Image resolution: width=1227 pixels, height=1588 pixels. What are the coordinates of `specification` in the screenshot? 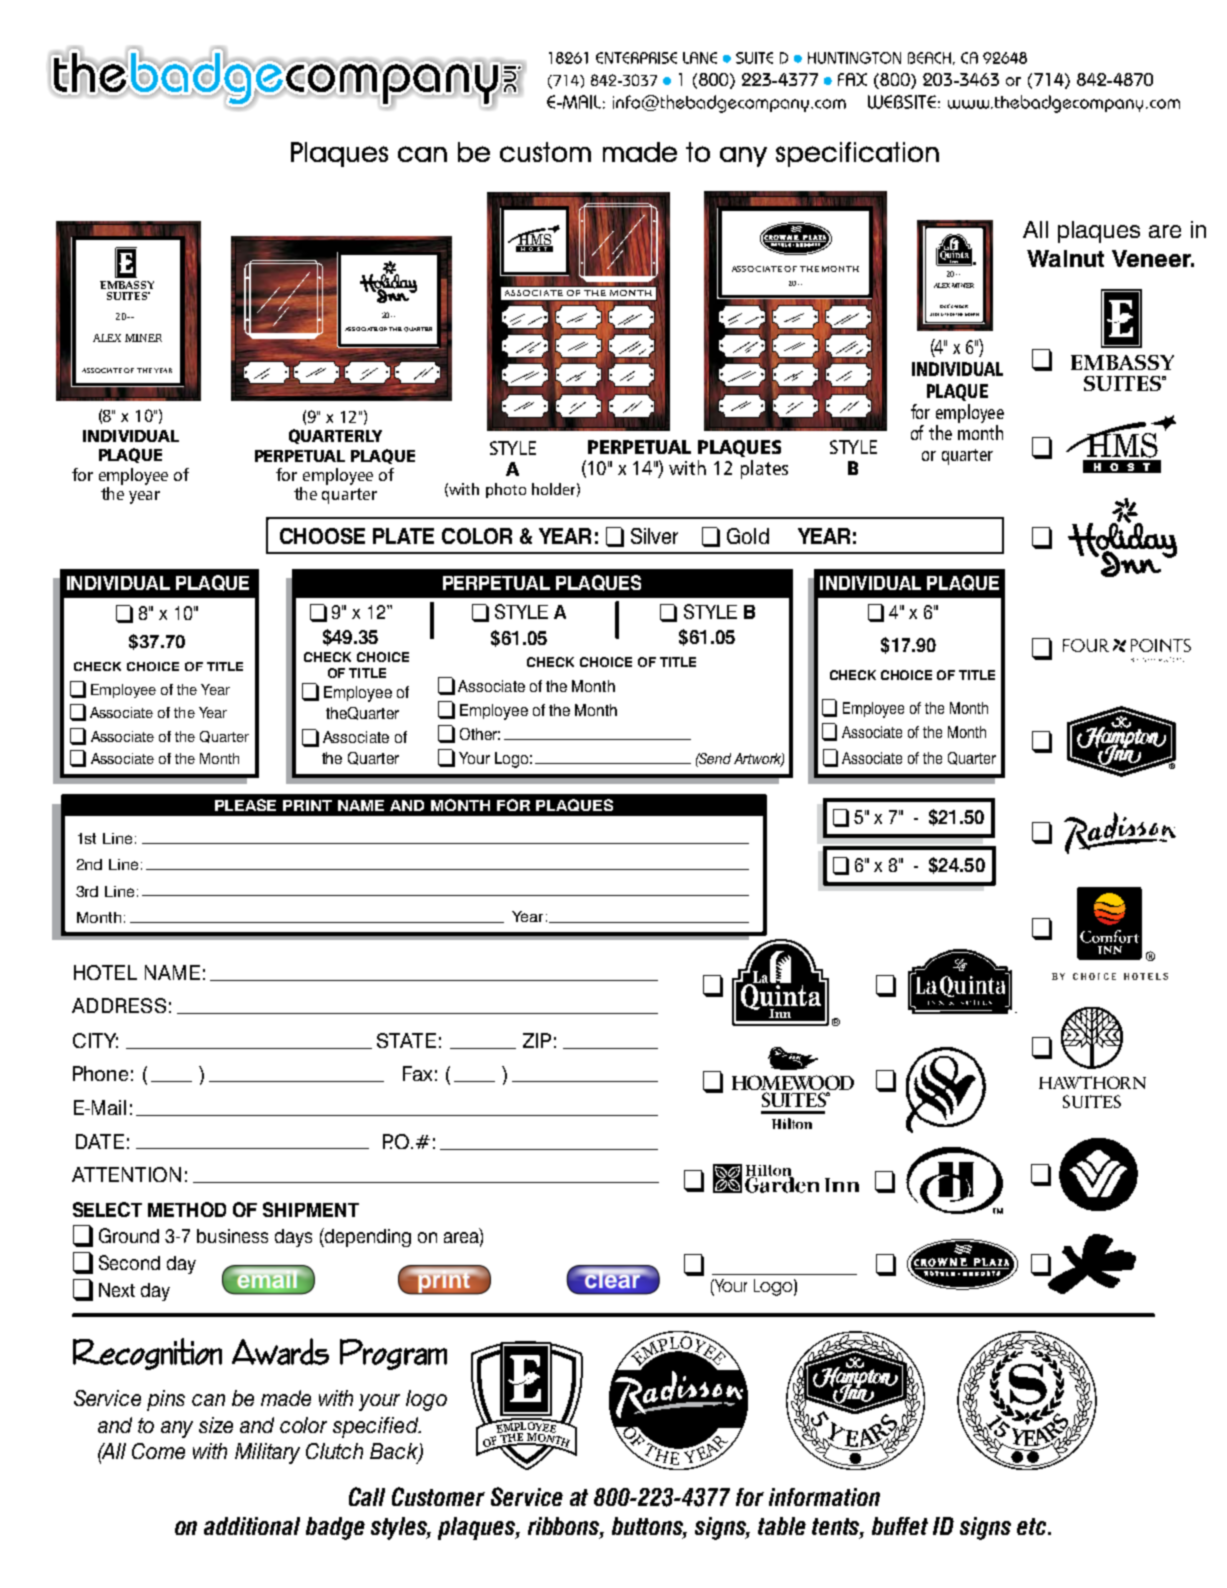 It's located at (857, 154).
